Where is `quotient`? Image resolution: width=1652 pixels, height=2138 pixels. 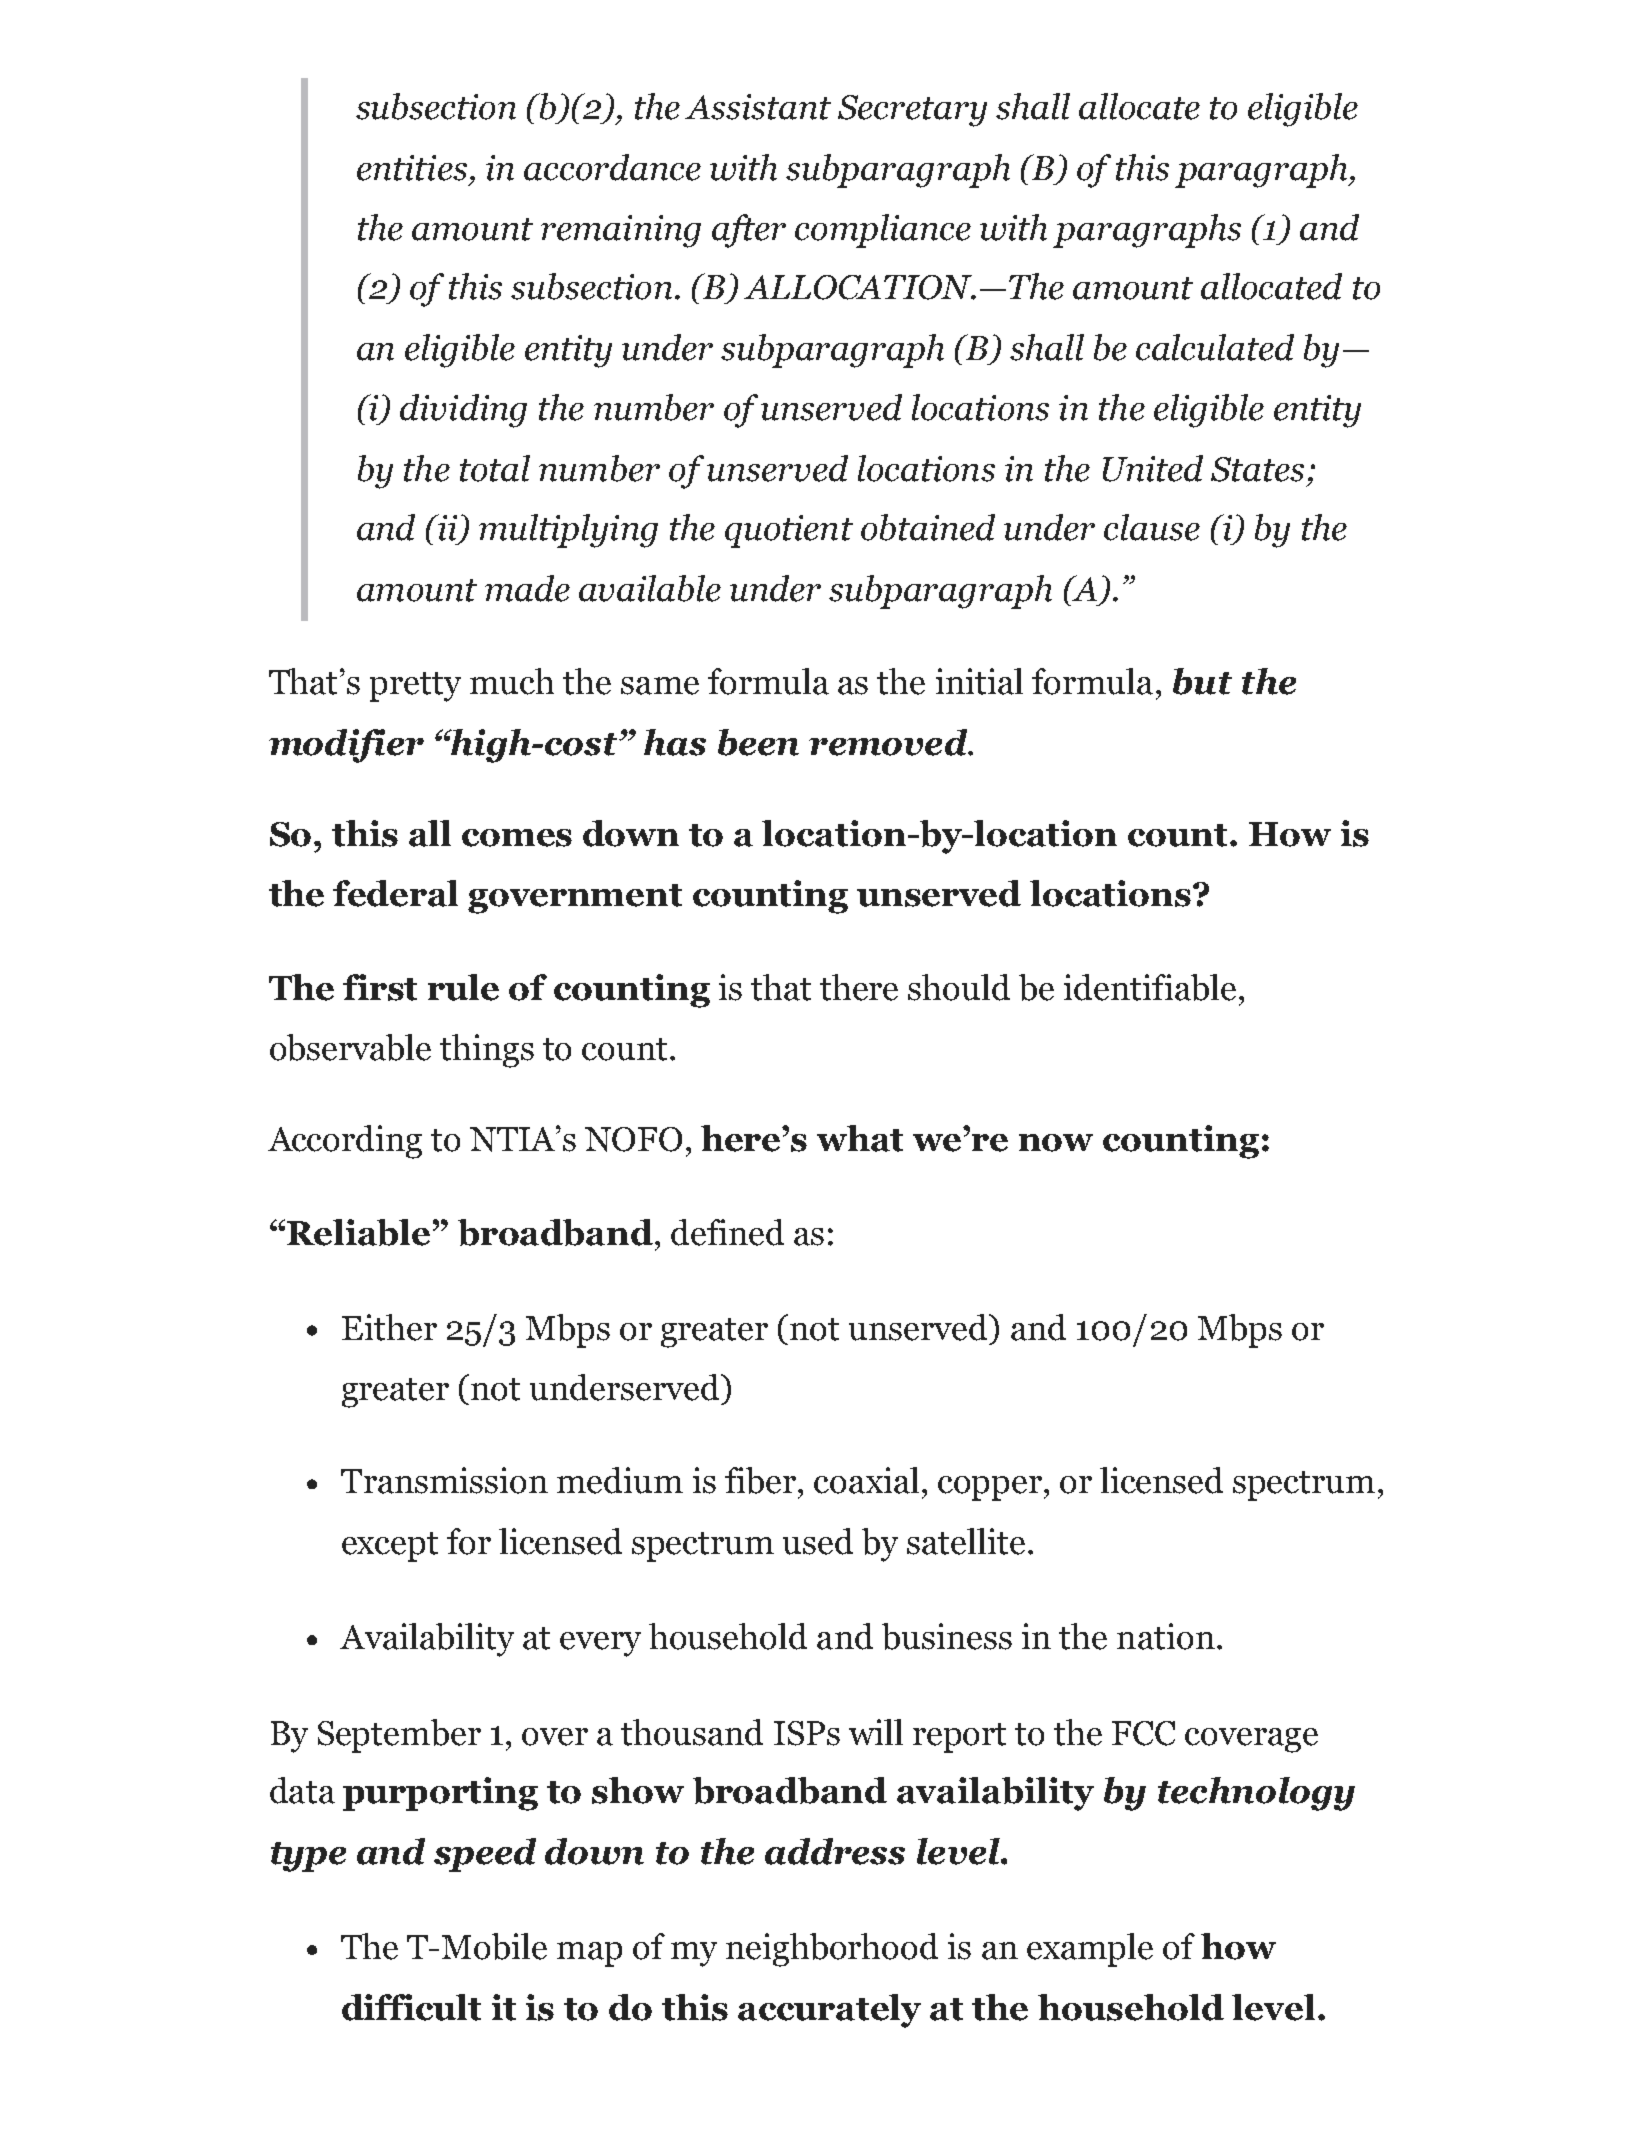 quotient is located at coordinates (789, 531).
